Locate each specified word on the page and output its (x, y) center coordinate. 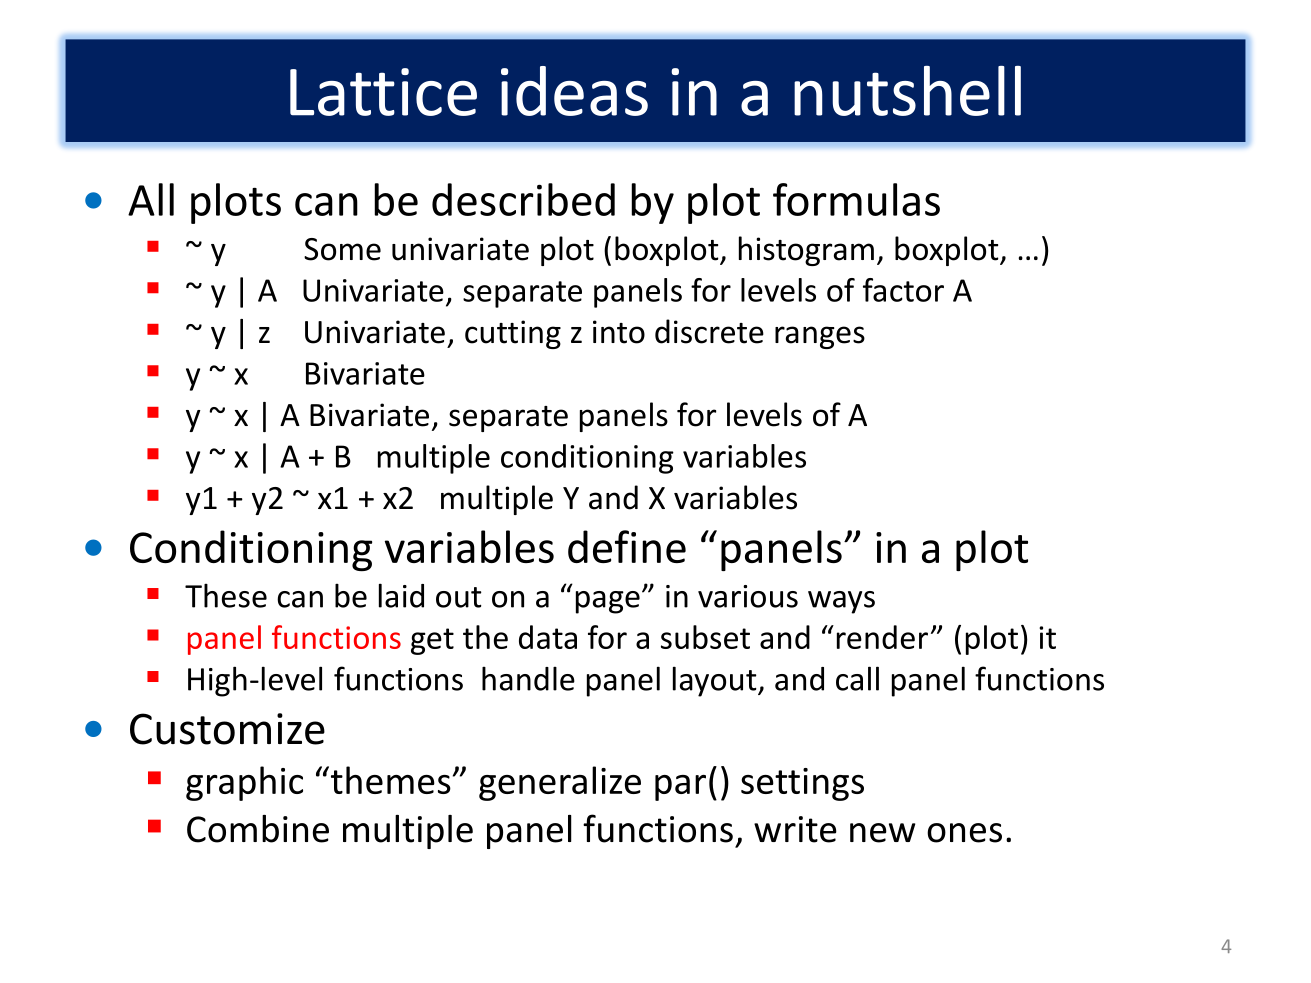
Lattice (383, 92)
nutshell (907, 91)
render (882, 637)
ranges (820, 337)
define (627, 546)
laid (401, 595)
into (619, 332)
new (883, 833)
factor (903, 290)
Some (342, 249)
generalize (560, 783)
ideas (574, 91)
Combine (258, 829)
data (548, 637)
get (432, 641)
